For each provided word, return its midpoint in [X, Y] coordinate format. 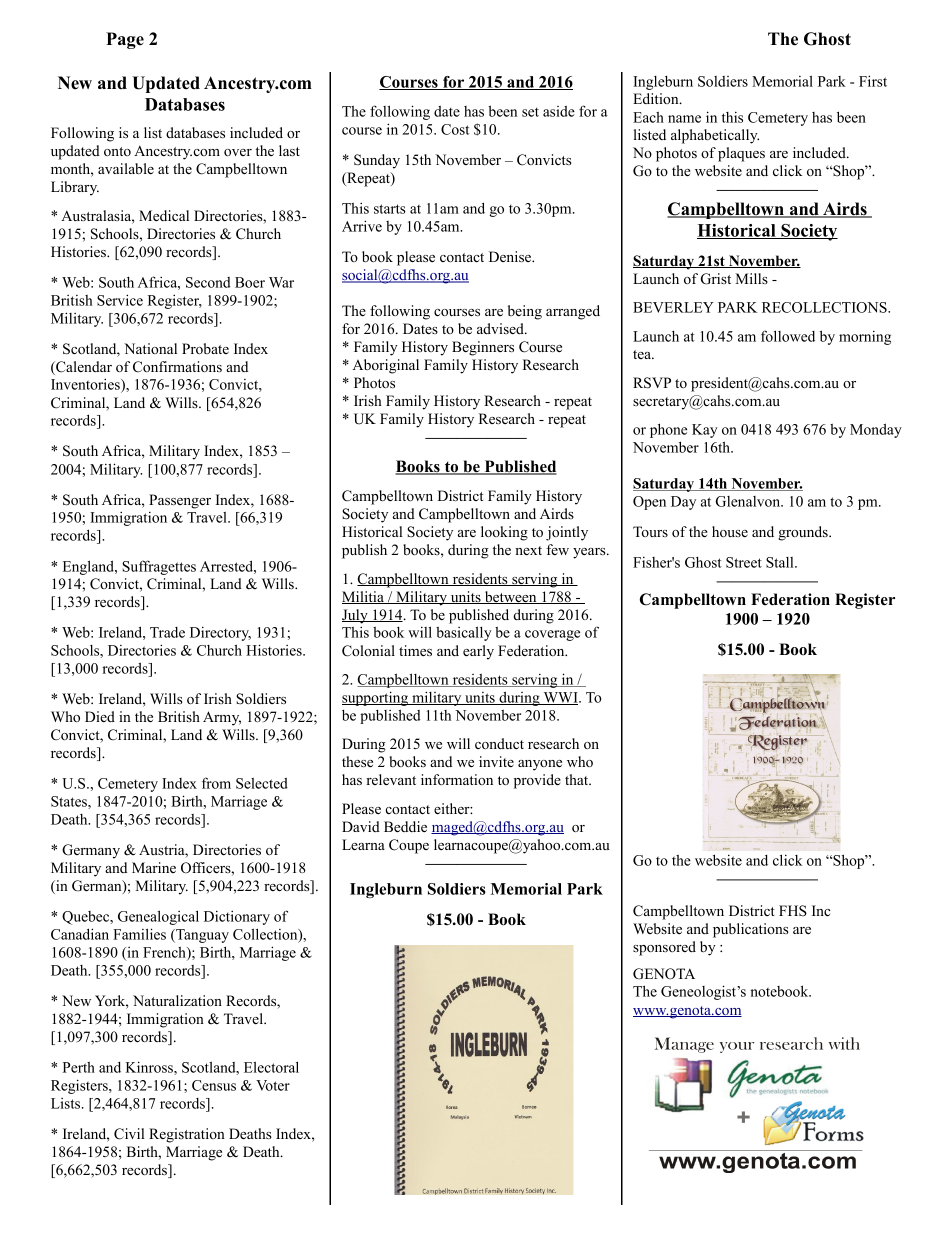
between [510, 597]
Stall [781, 562]
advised [501, 328]
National [150, 348]
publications [751, 930]
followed [788, 336]
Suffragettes [159, 567]
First [873, 81]
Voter [273, 1085]
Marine [154, 867]
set [530, 112]
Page [125, 40]
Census [214, 1085]
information [457, 779]
